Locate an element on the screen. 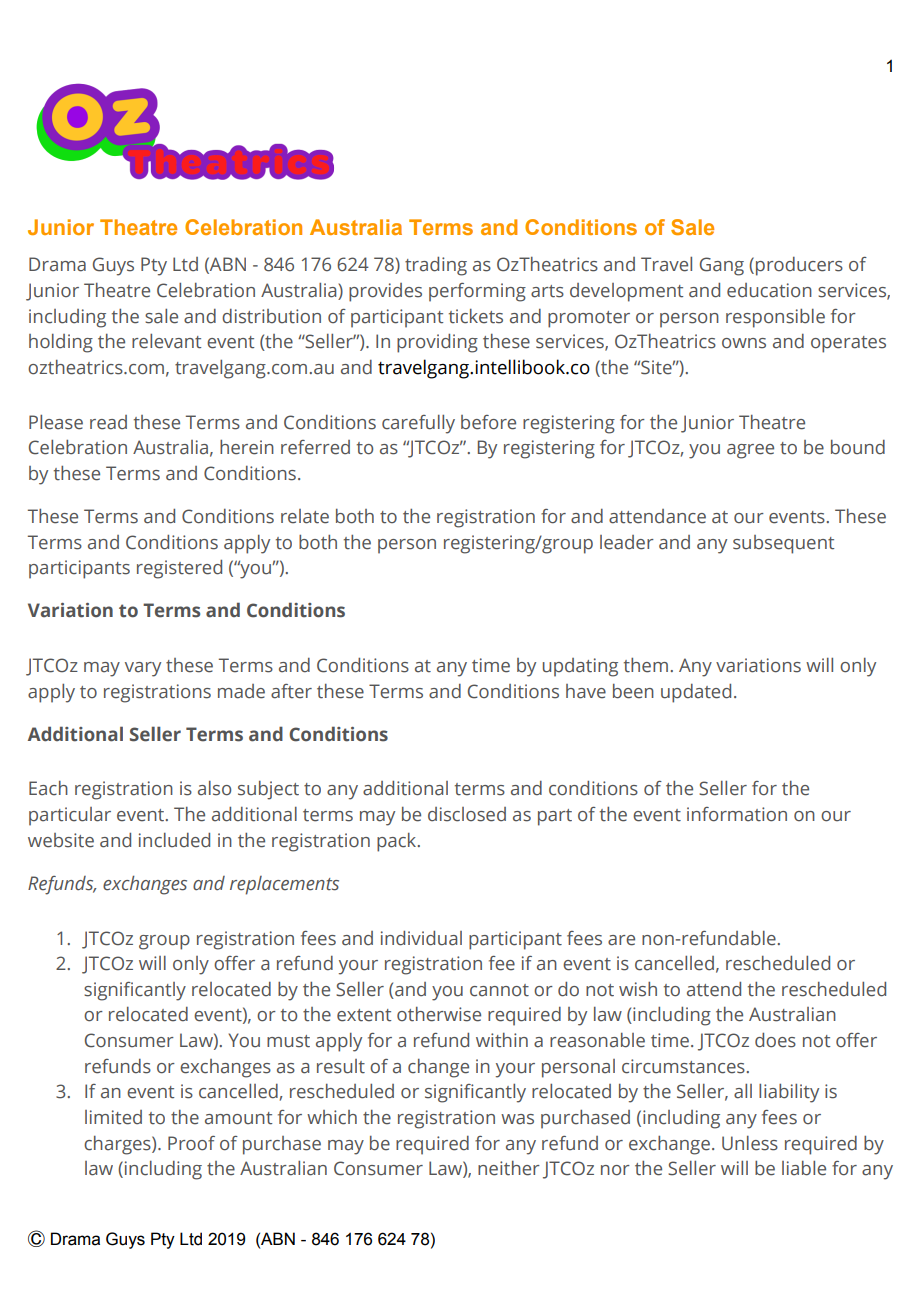  included is located at coordinates (174, 840).
